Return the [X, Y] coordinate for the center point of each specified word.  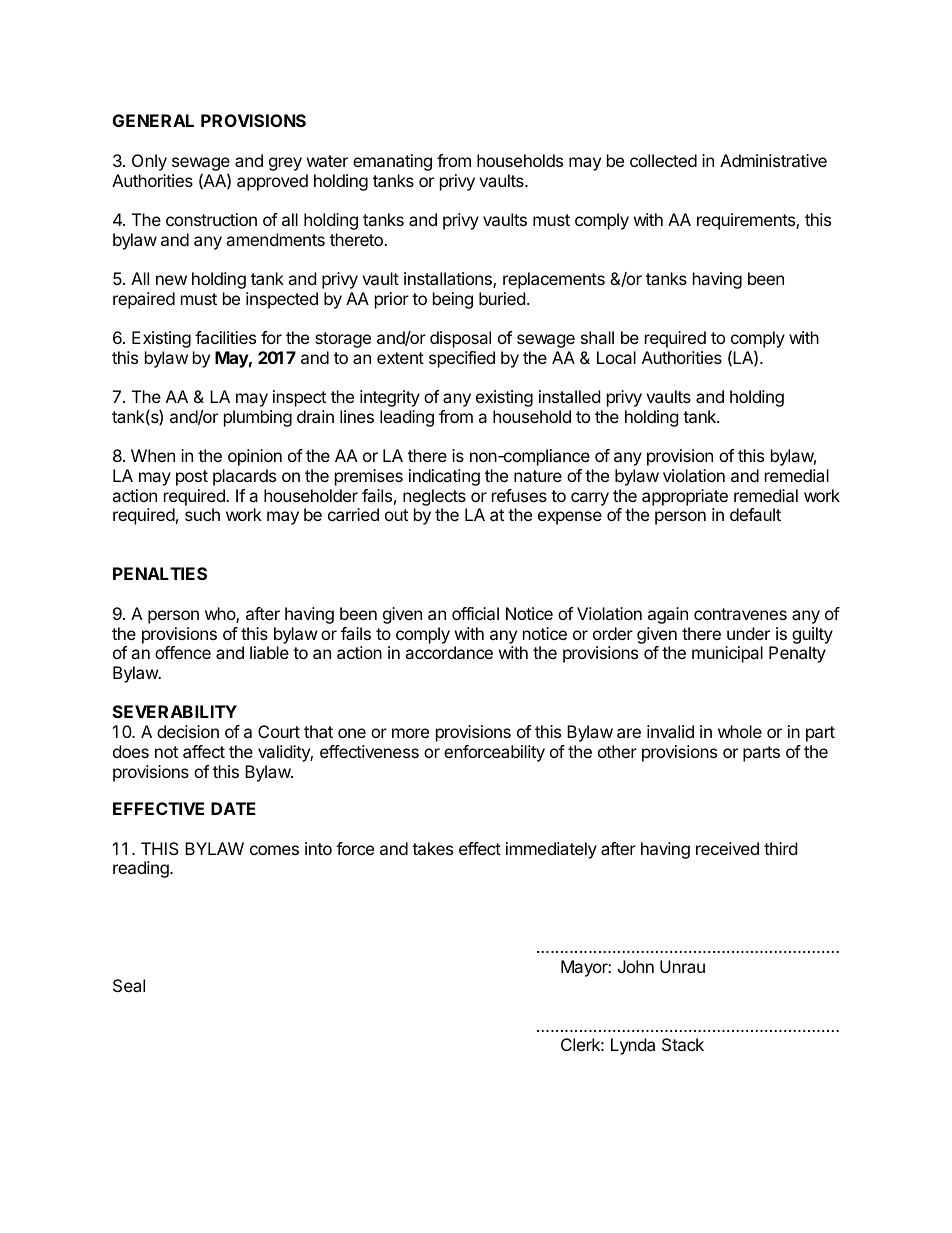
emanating [392, 162]
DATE [233, 808]
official [475, 613]
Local [616, 357]
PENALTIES [160, 573]
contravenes [740, 614]
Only [149, 162]
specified [462, 359]
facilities [225, 337]
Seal [129, 985]
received [727, 848]
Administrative [773, 160]
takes [432, 848]
